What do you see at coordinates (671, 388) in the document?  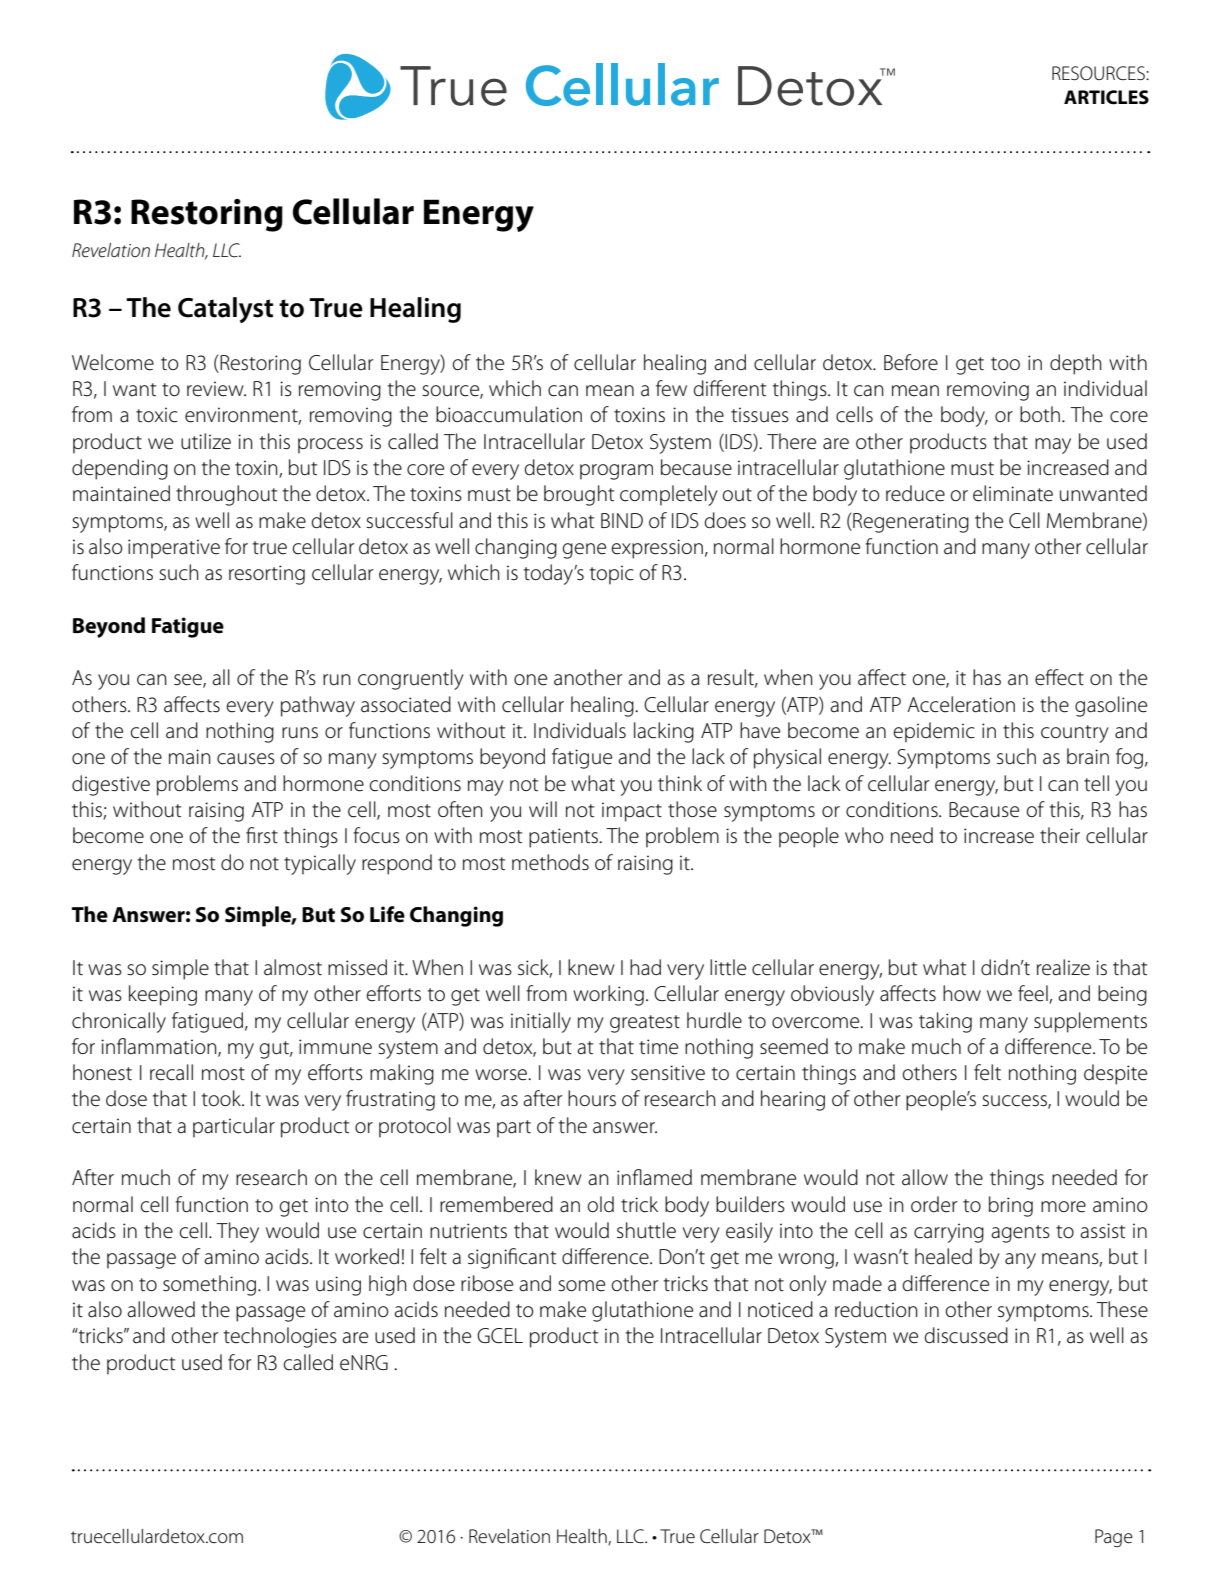 I see `few` at bounding box center [671, 388].
